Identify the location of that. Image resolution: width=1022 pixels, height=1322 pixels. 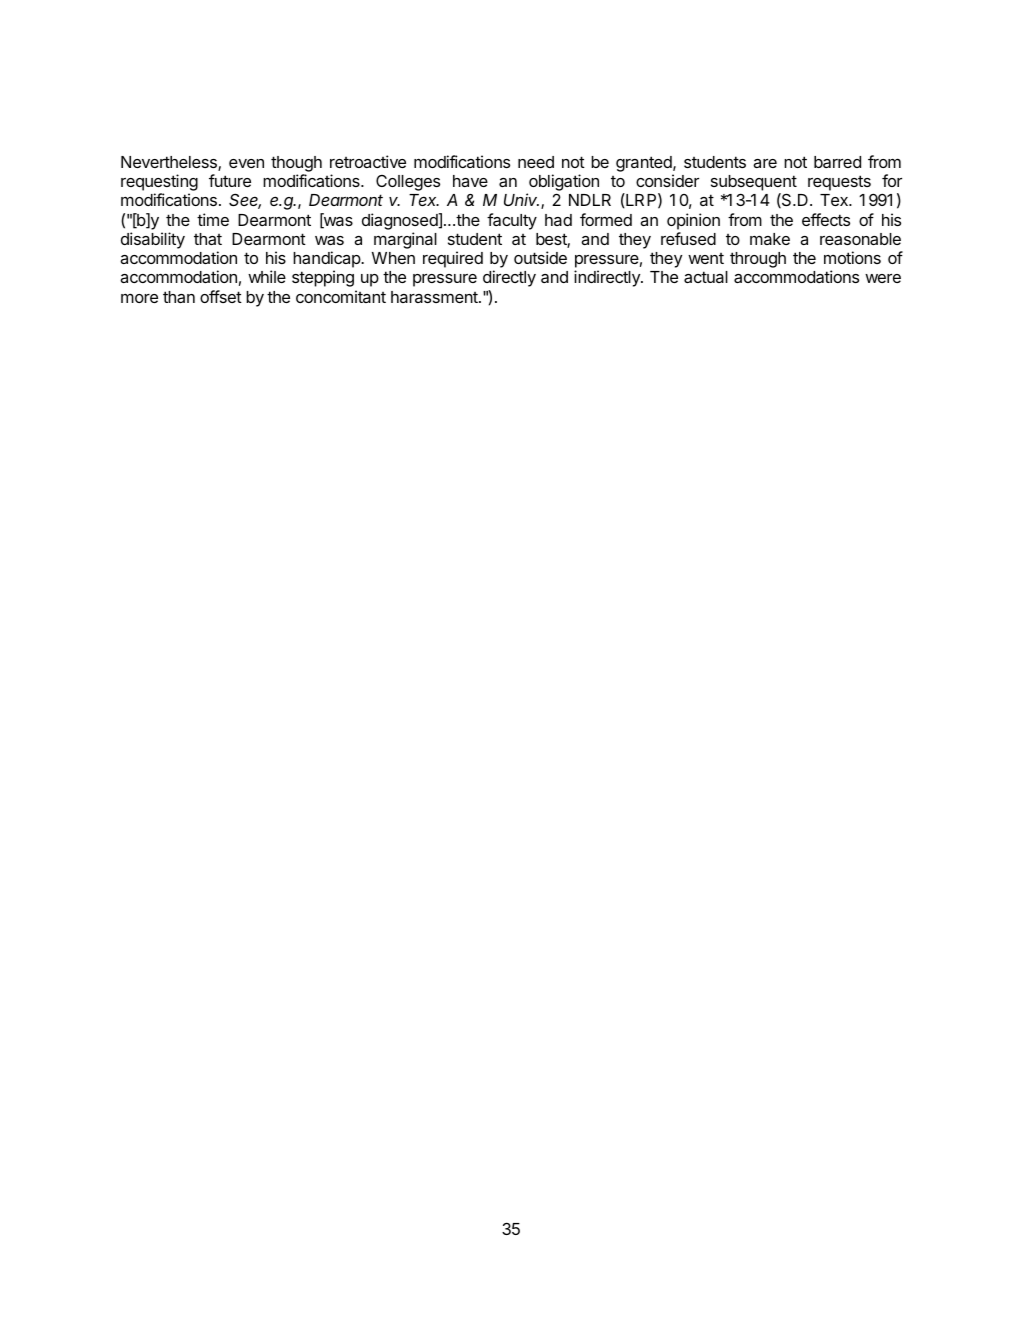
(208, 239).
